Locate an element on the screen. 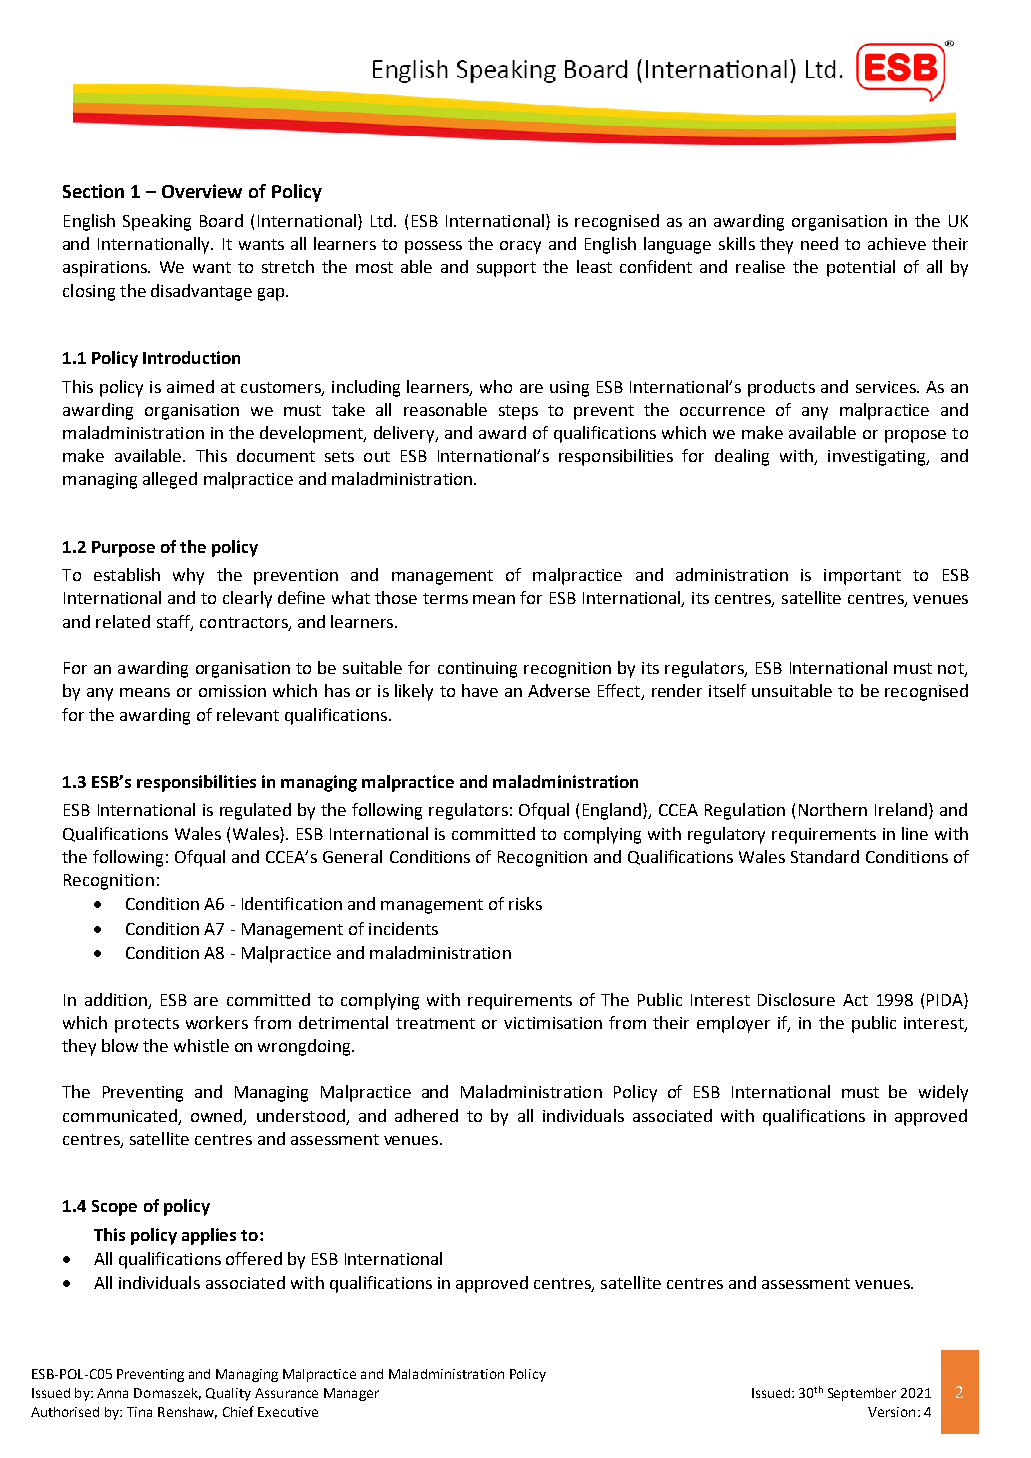  September is located at coordinates (862, 1394).
